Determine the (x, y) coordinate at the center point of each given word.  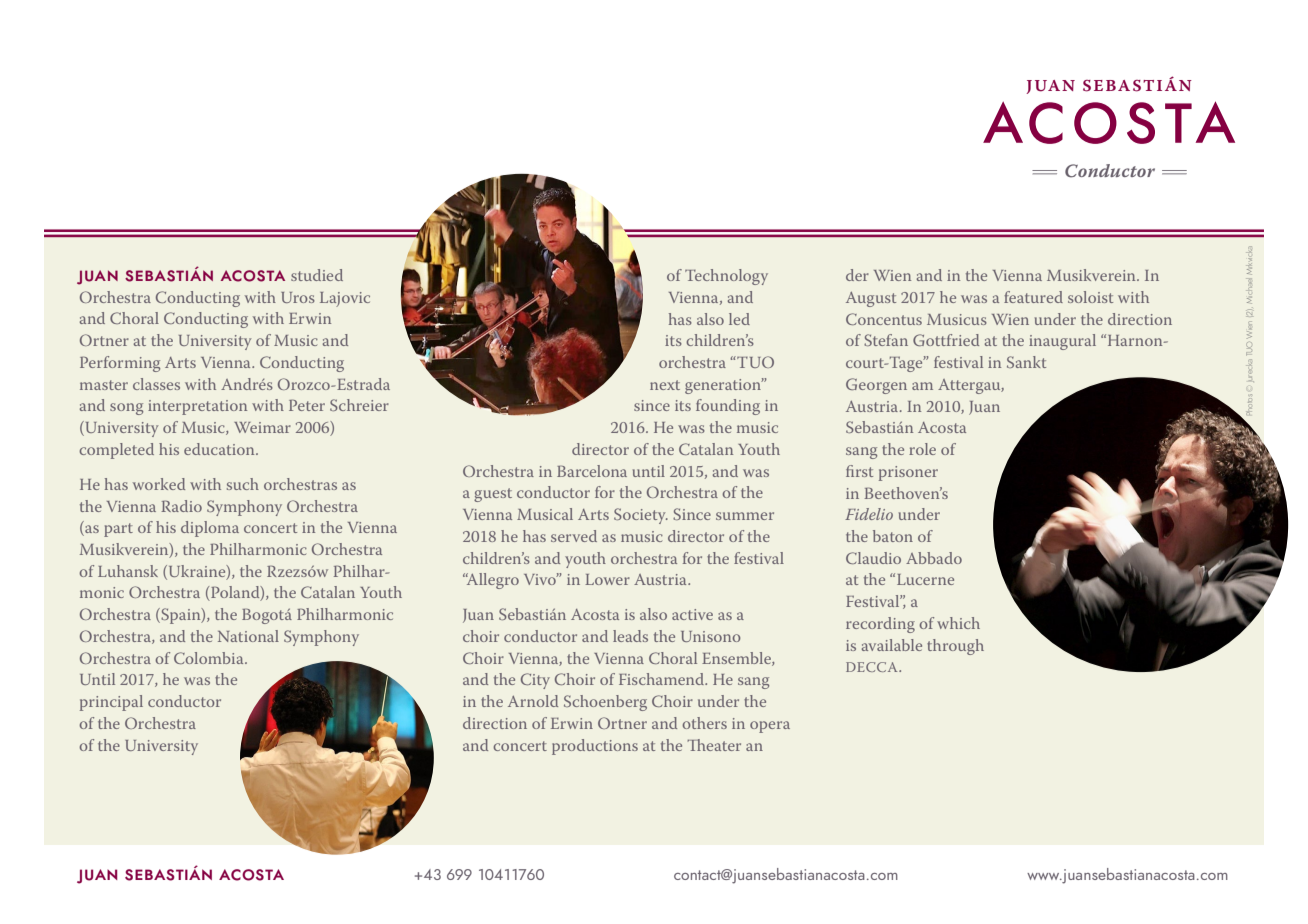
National (248, 636)
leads (630, 636)
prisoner (908, 473)
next (665, 385)
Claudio (873, 558)
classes (156, 384)
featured (1033, 297)
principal (111, 703)
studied (317, 275)
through (955, 647)
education (220, 449)
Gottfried (946, 340)
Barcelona (592, 471)
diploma (210, 529)
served (574, 536)
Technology (726, 277)
